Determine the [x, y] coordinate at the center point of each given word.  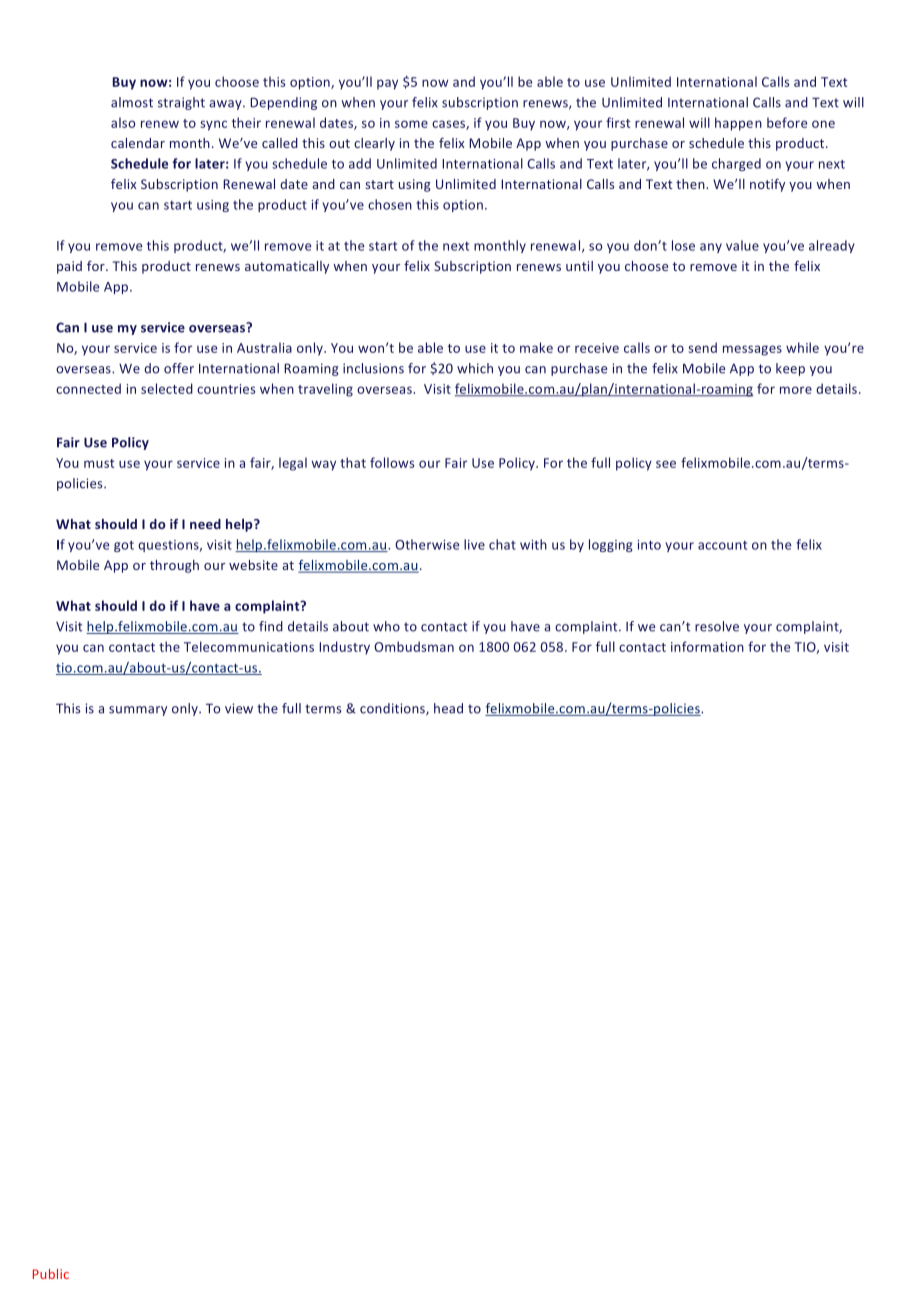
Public [51, 1274]
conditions [393, 709]
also [123, 122]
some [411, 124]
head [448, 708]
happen [738, 124]
